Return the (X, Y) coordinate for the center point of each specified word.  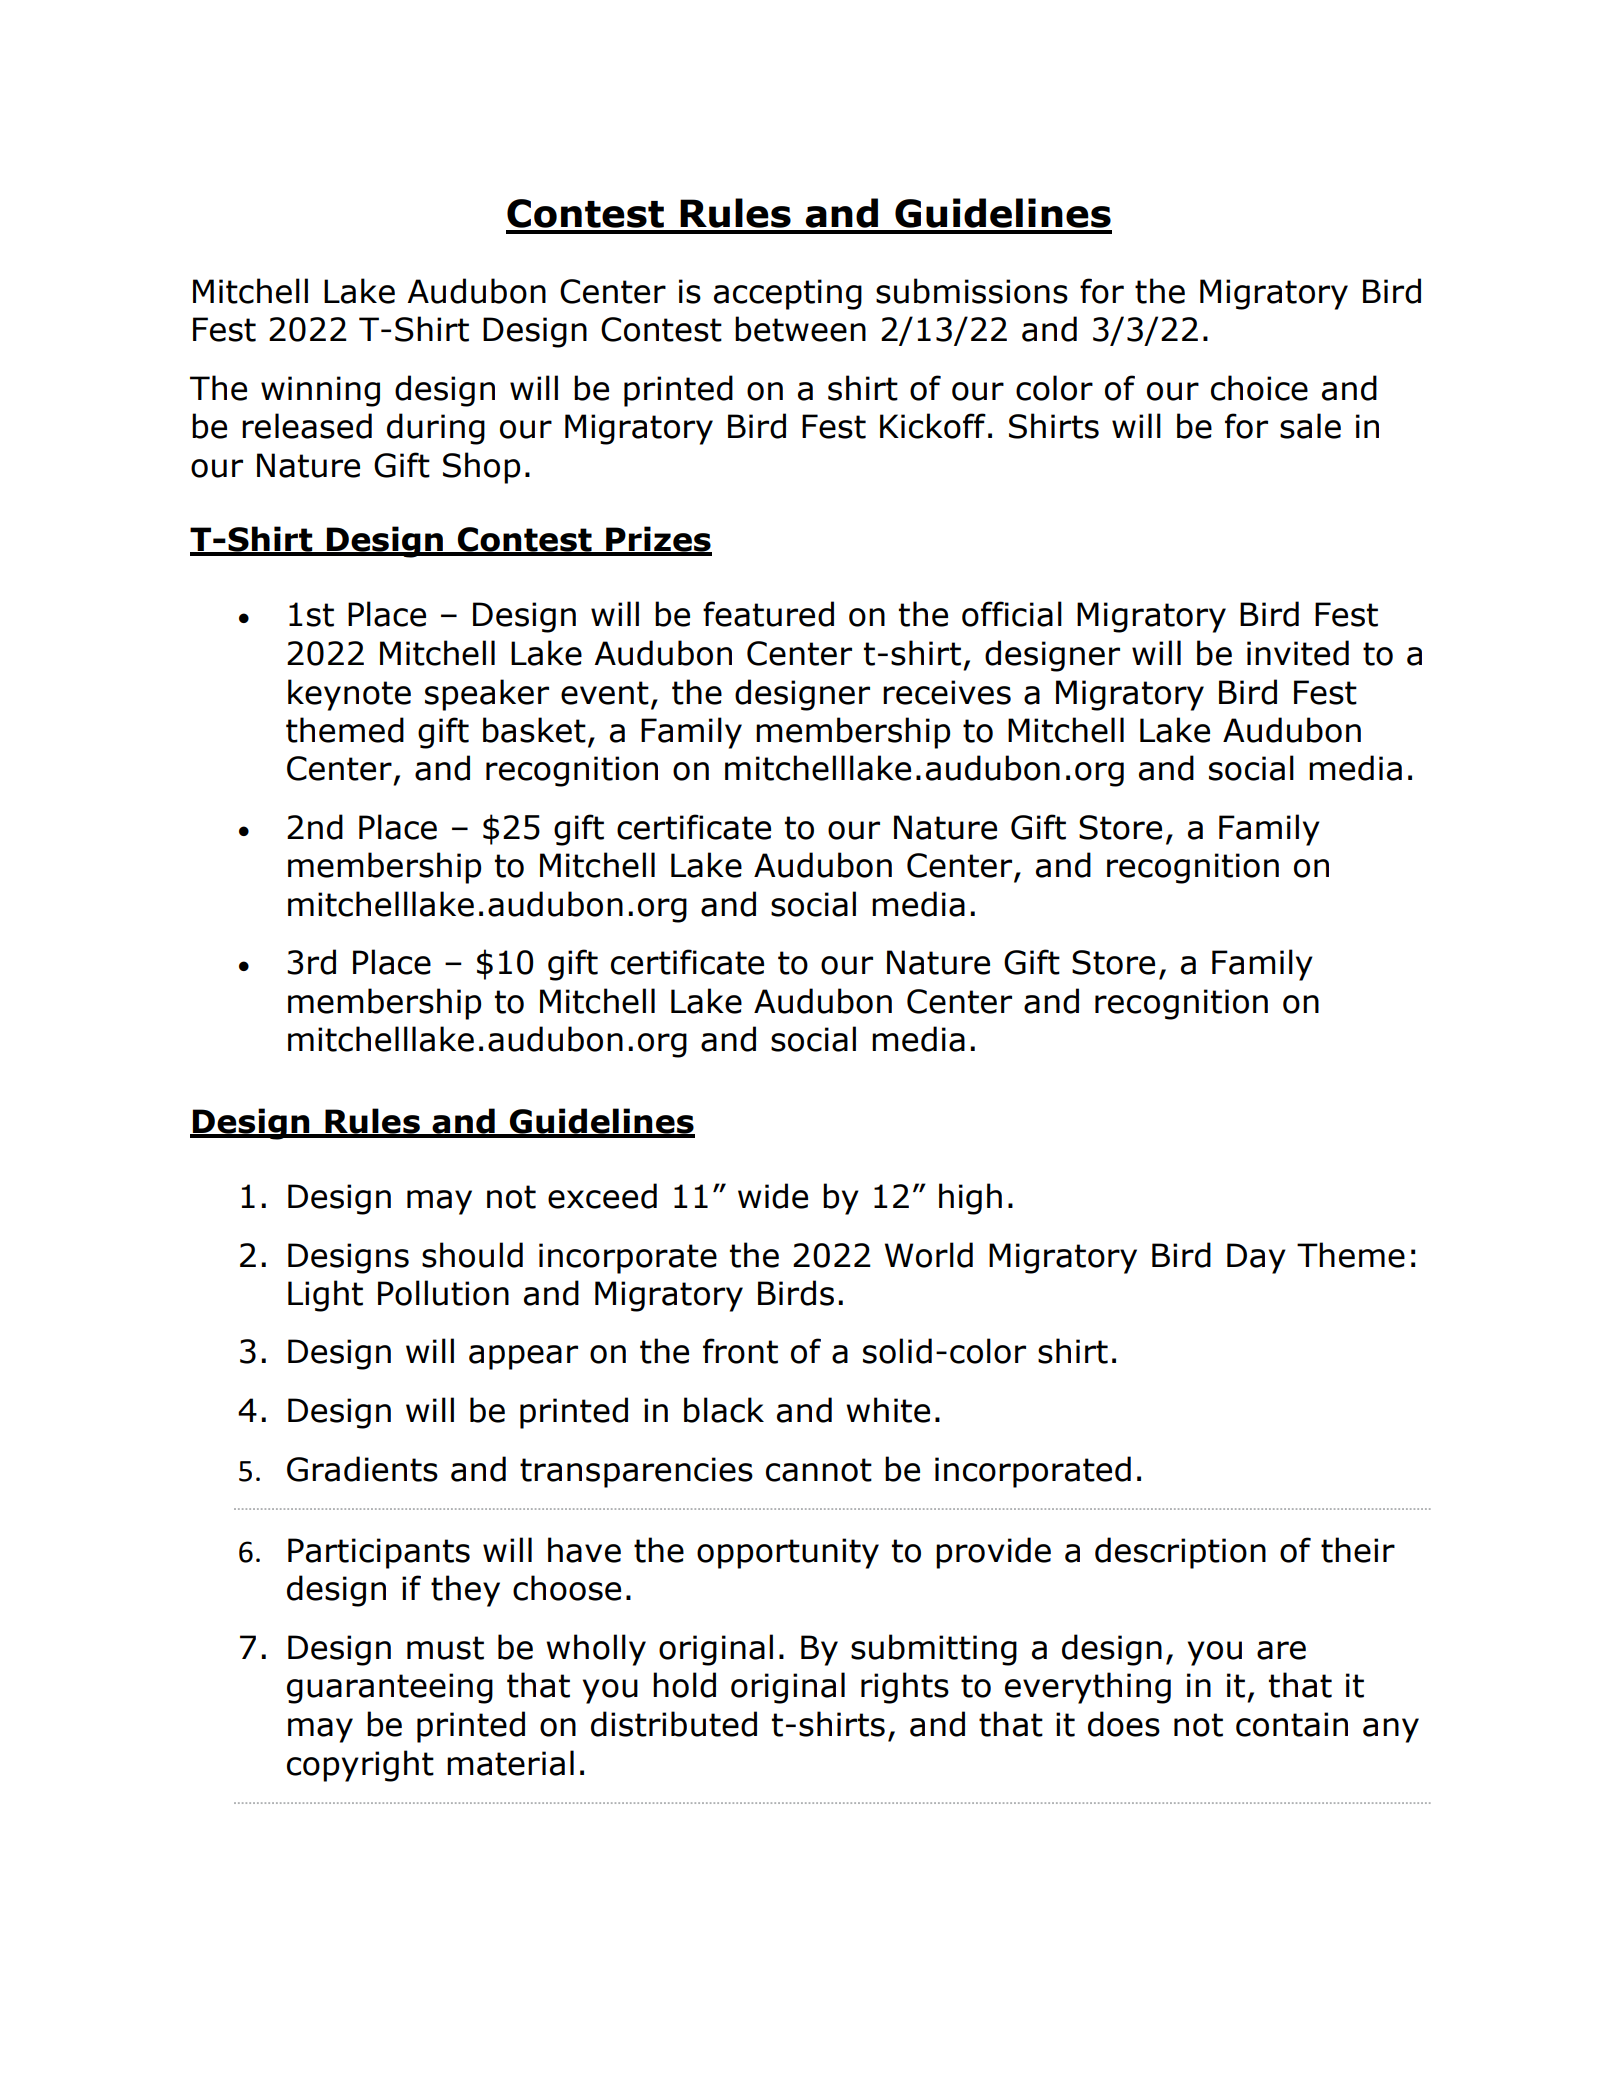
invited (1298, 653)
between (800, 329)
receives (947, 692)
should (472, 1255)
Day (1256, 1258)
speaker (487, 695)
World (929, 1255)
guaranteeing (390, 1688)
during (436, 429)
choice (1259, 388)
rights (905, 1688)
